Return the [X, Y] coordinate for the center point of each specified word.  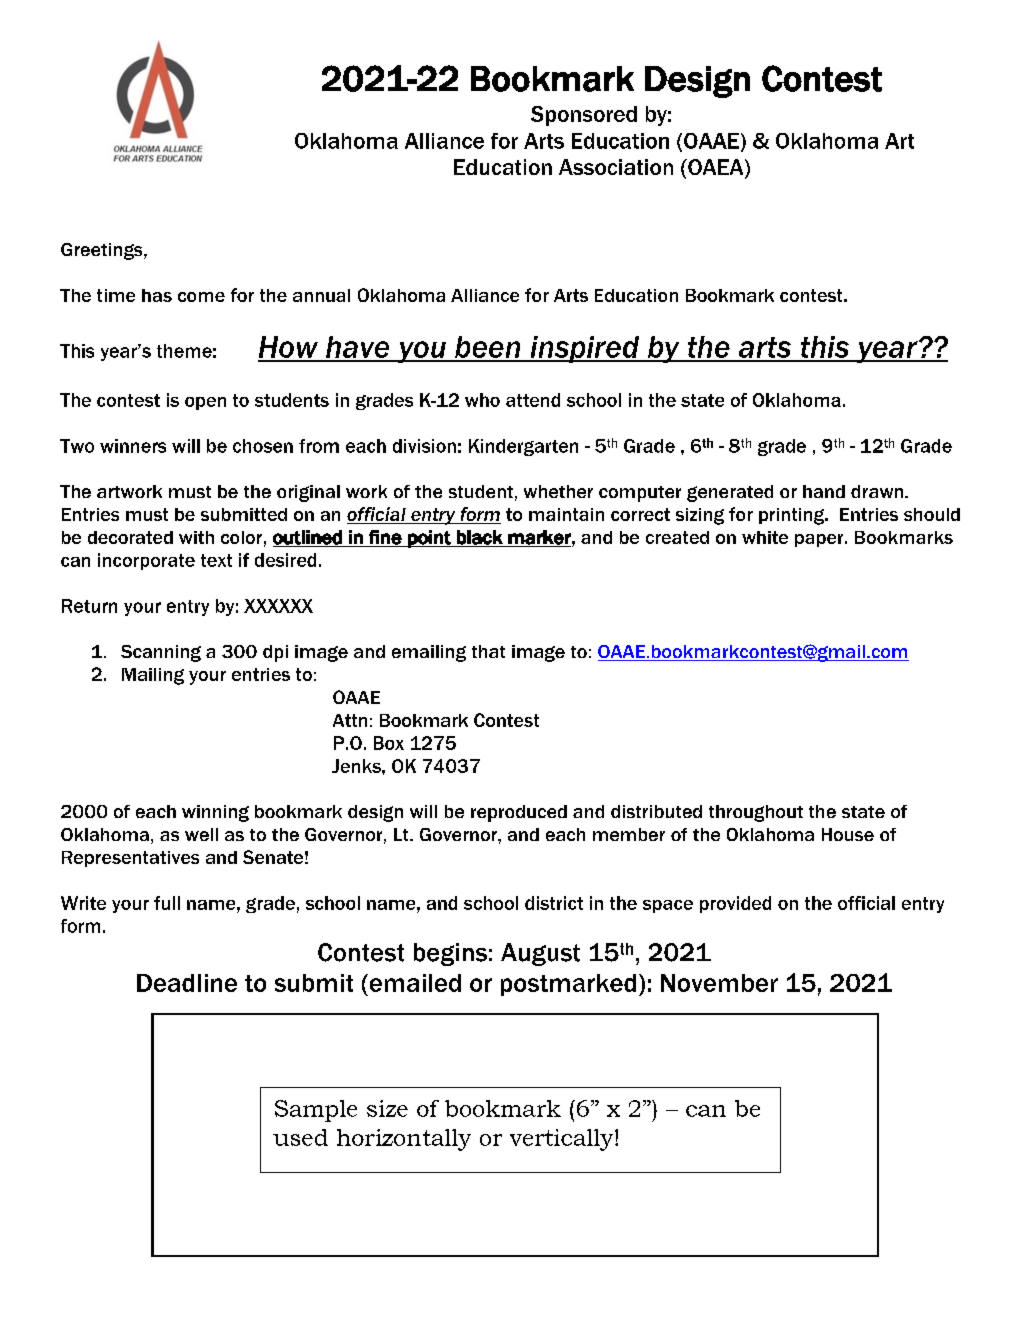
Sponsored [584, 116]
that [488, 651]
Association [616, 167]
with [196, 537]
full [167, 903]
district [554, 903]
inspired [585, 349]
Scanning [161, 653]
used [300, 1137]
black [480, 538]
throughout [756, 813]
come [201, 297]
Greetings [103, 251]
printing [792, 516]
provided [735, 904]
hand [824, 491]
